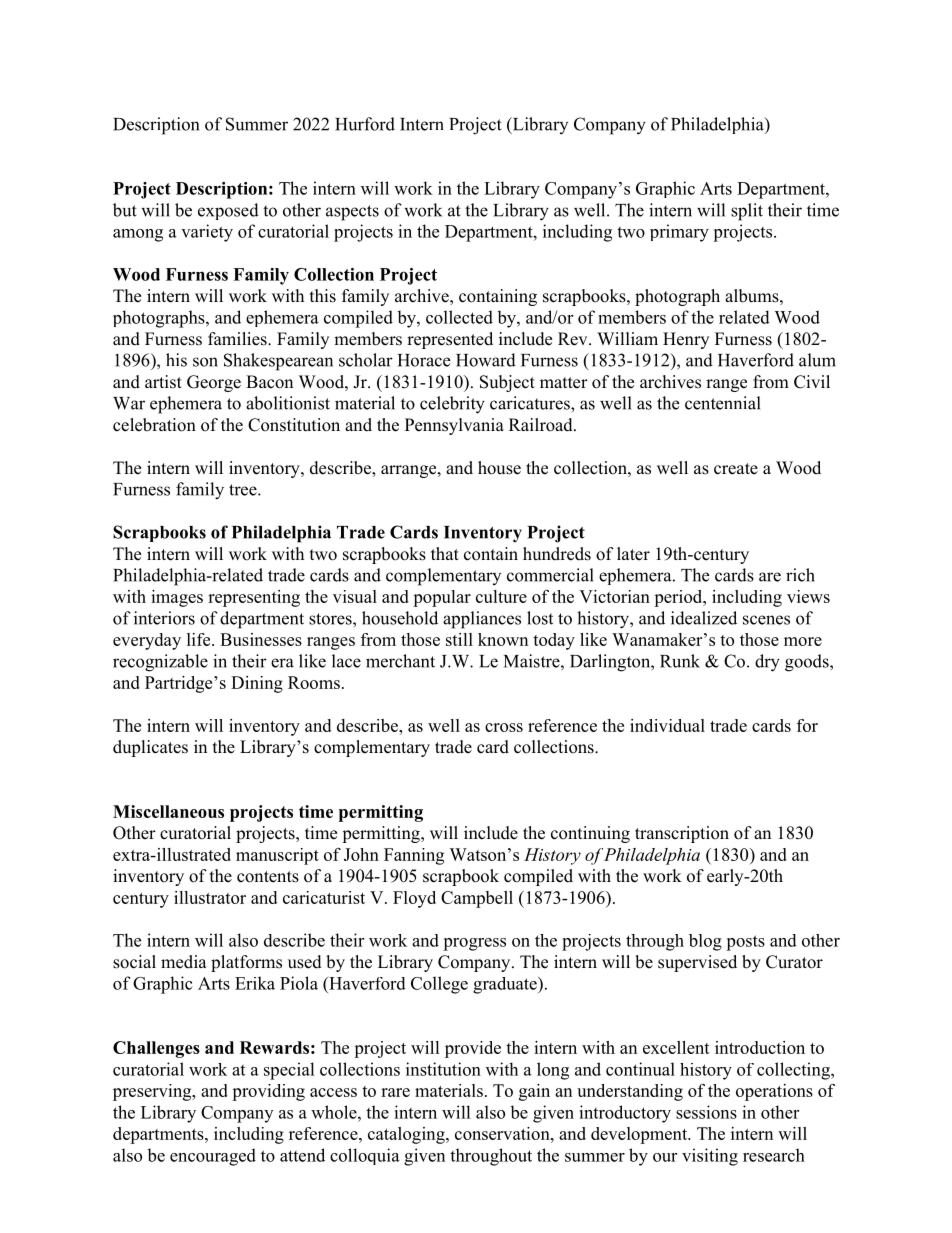 This image has height=1233, width=952. I want to click on Fanning, so click(414, 856).
